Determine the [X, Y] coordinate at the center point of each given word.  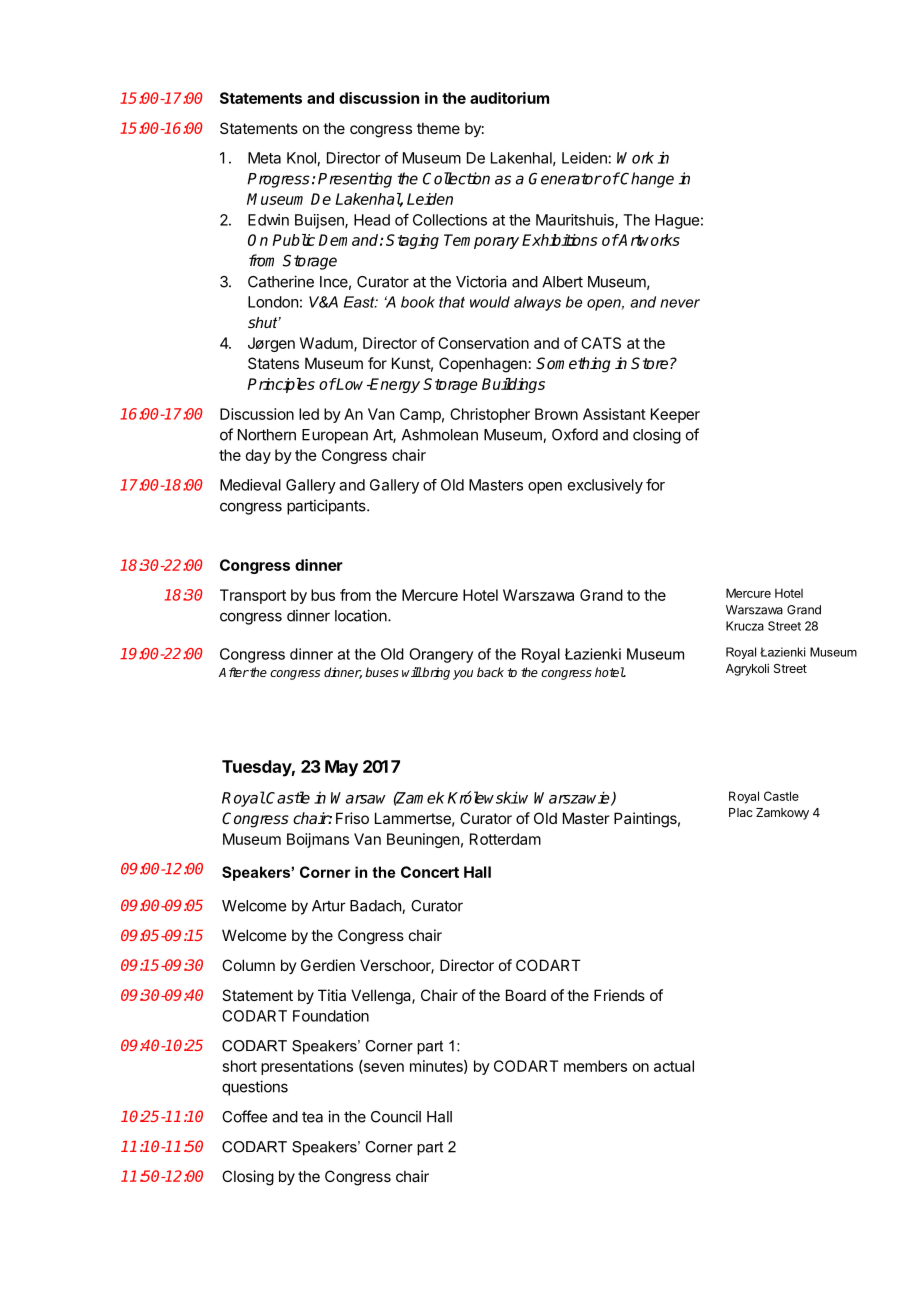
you [463, 675]
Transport [253, 596]
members [595, 1066]
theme [438, 128]
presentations [307, 1067]
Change [646, 180]
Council [396, 1116]
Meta [264, 158]
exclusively [605, 486]
